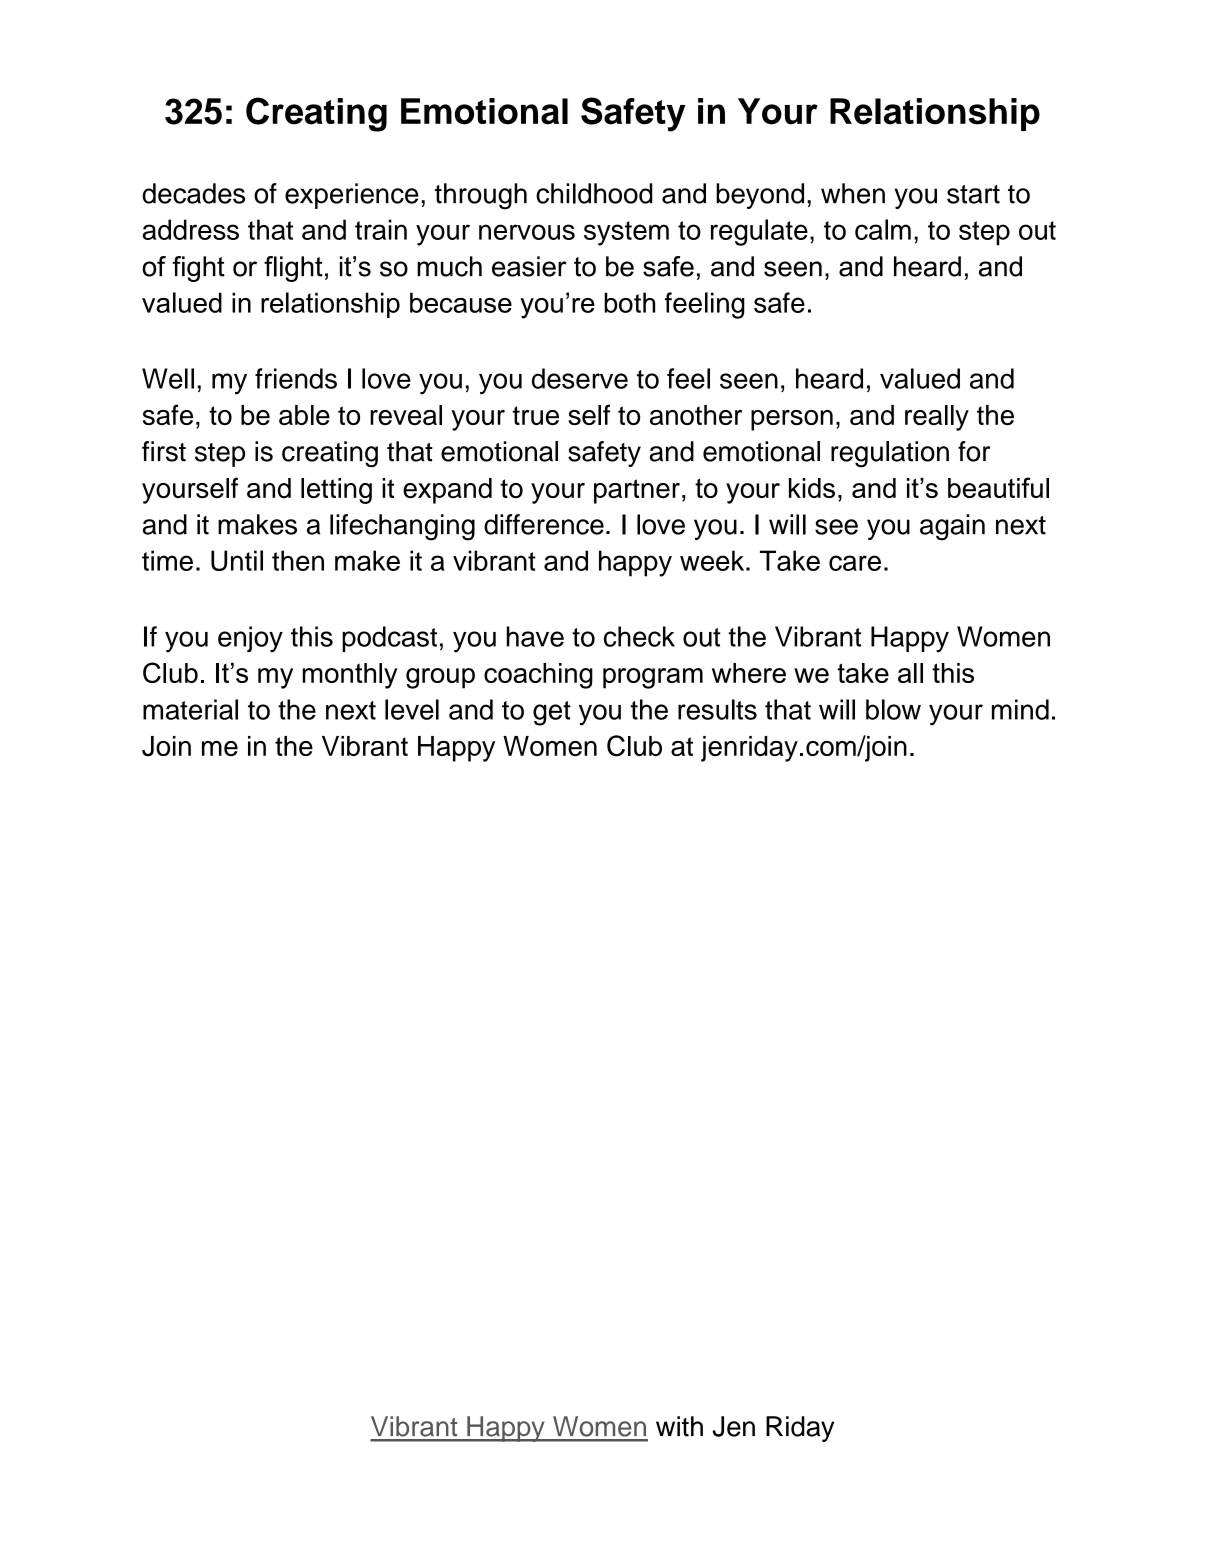 This screenshot has width=1205, height=1559. I want to click on with, so click(679, 1426).
